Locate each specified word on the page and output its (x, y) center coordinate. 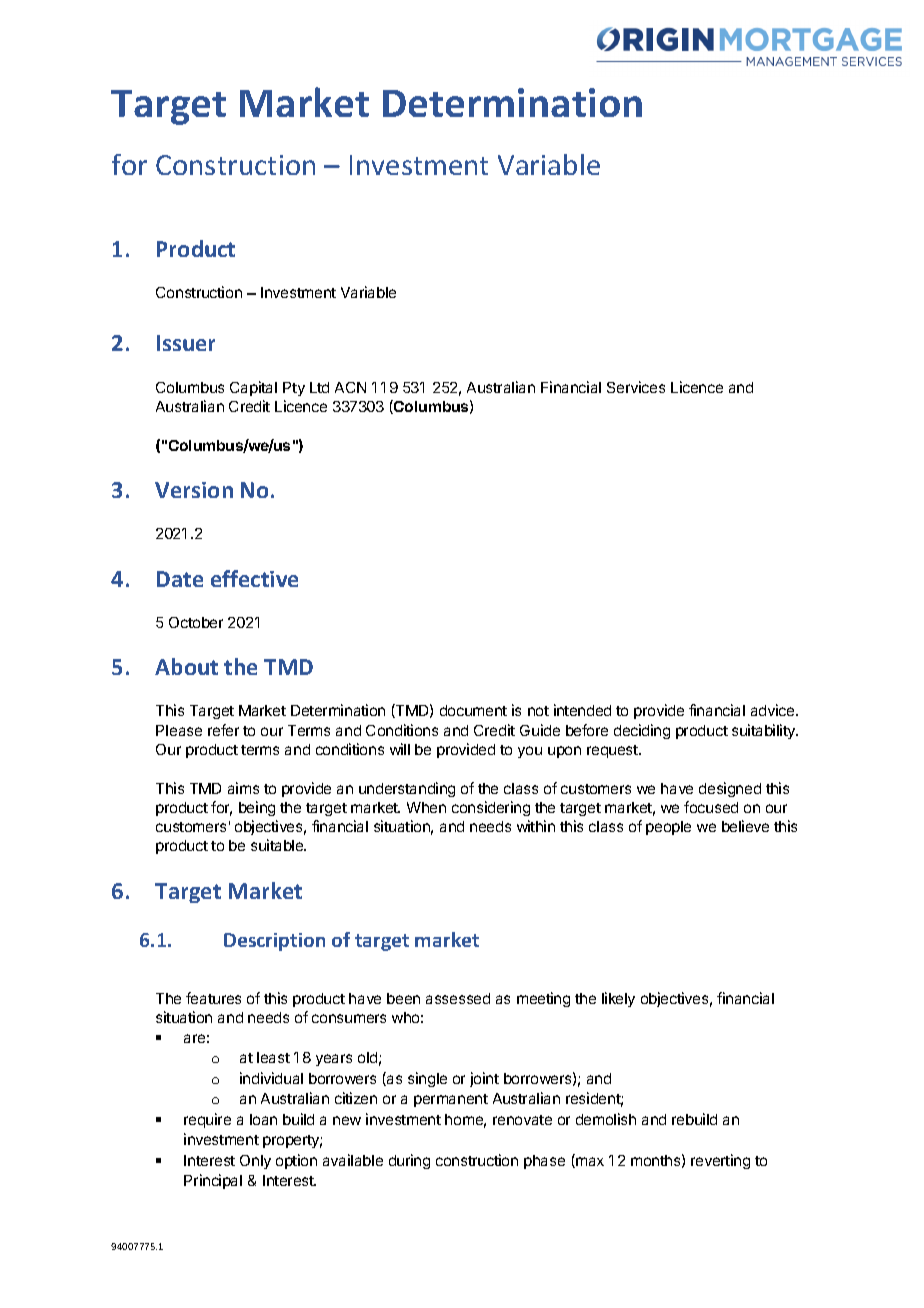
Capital (253, 388)
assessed (458, 998)
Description (274, 942)
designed (730, 789)
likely (618, 999)
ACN (350, 387)
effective (254, 578)
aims (243, 788)
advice (774, 710)
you (530, 752)
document (473, 710)
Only (255, 1162)
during (409, 1161)
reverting (720, 1161)
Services (636, 387)
